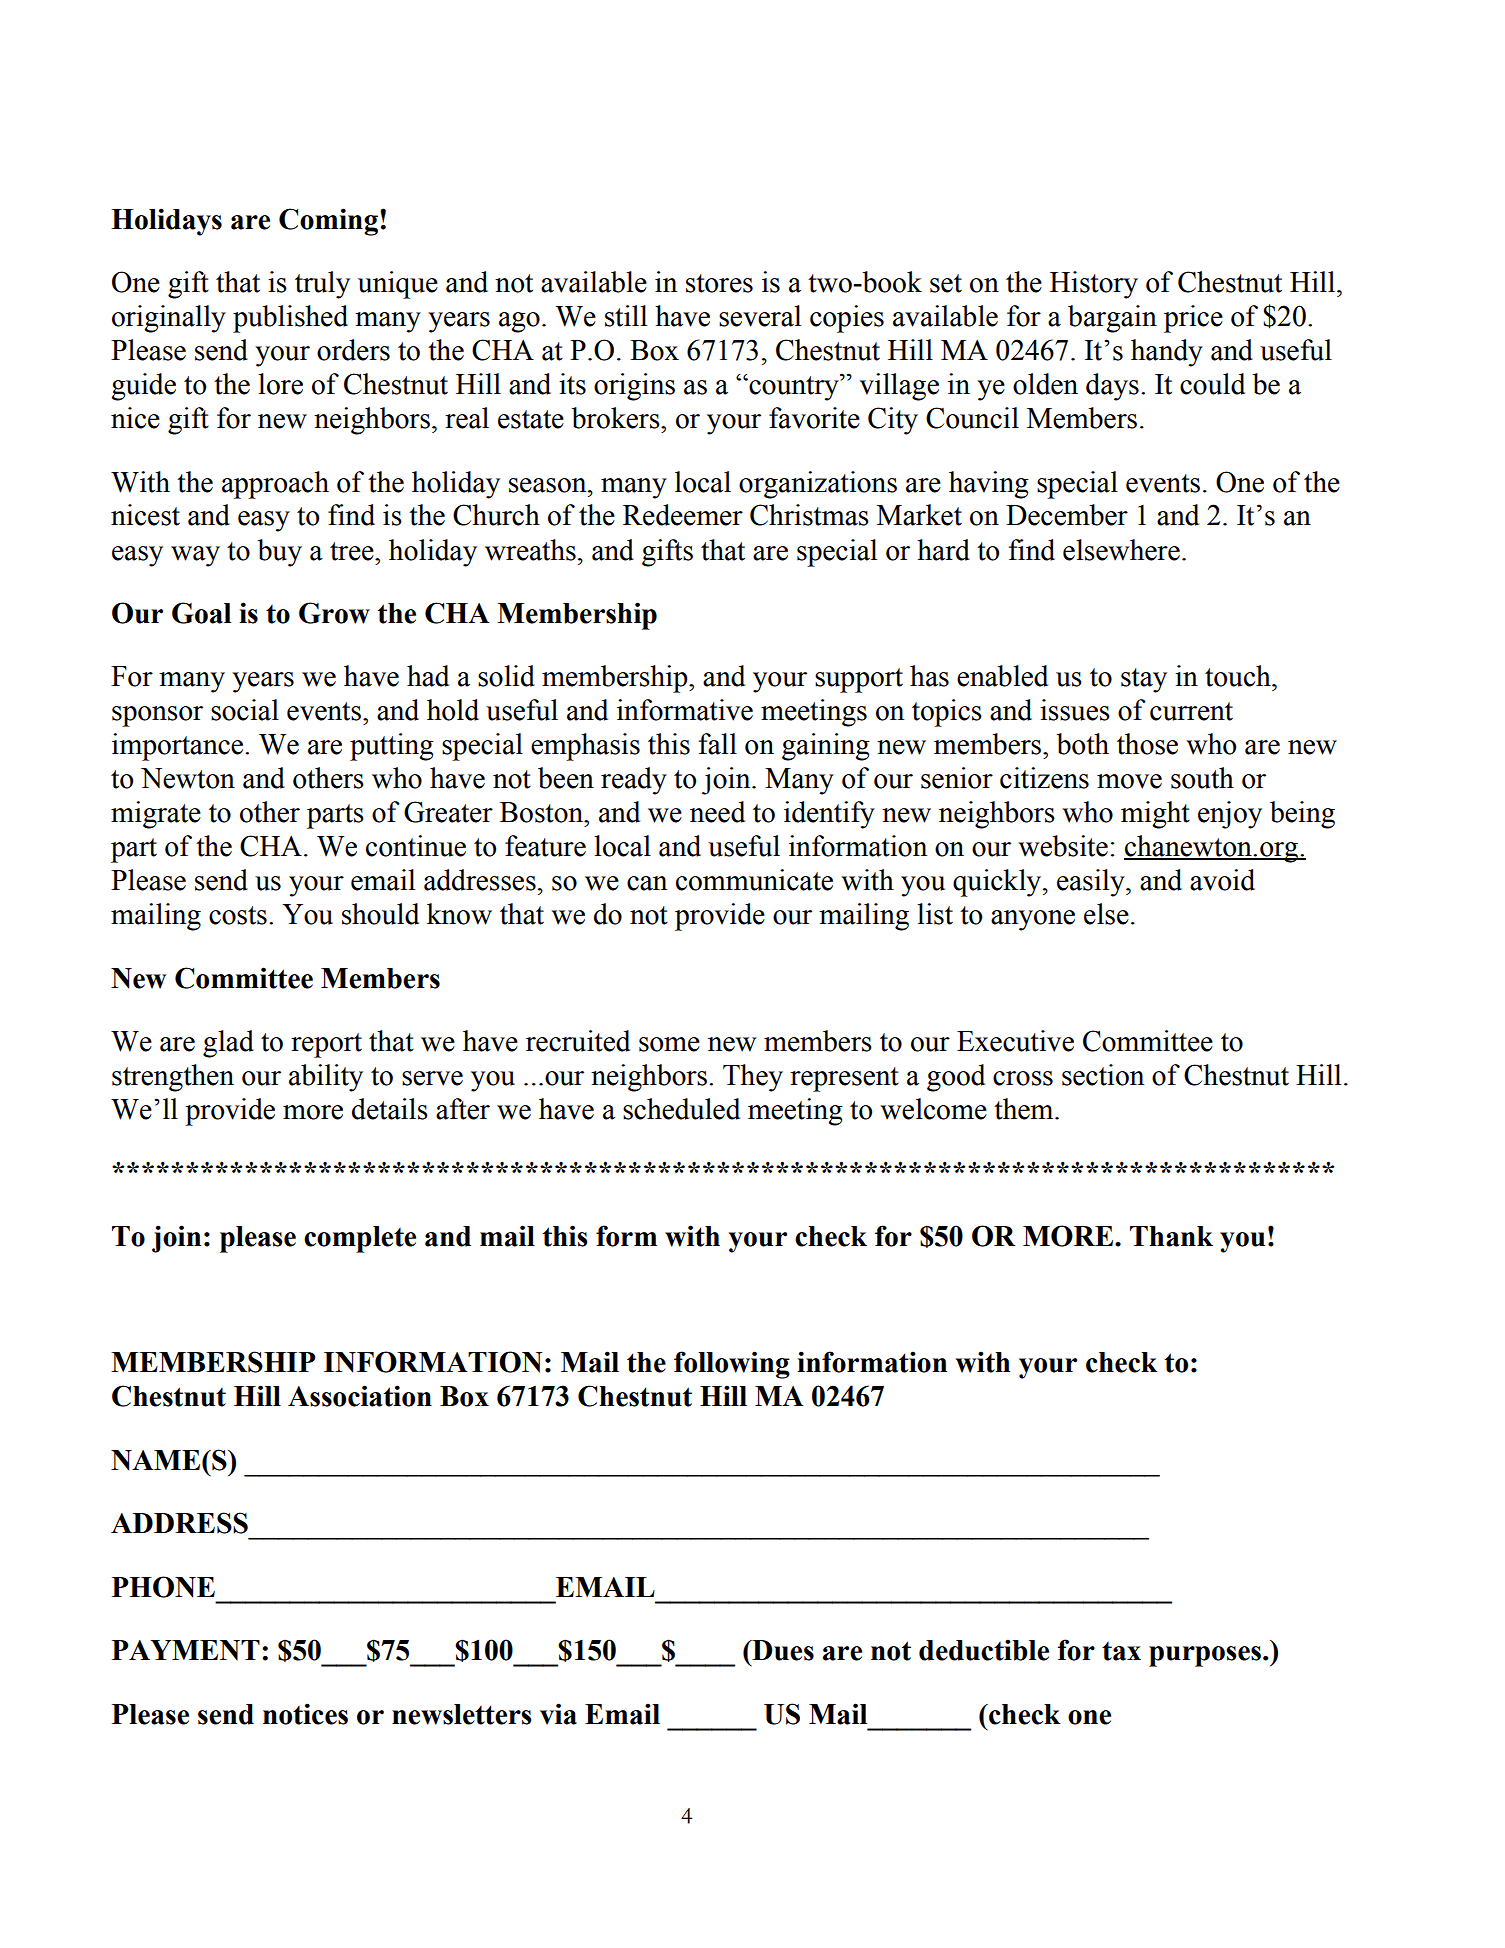 The image size is (1505, 1948). What do you see at coordinates (683, 515) in the document?
I see `Redeemer` at bounding box center [683, 515].
